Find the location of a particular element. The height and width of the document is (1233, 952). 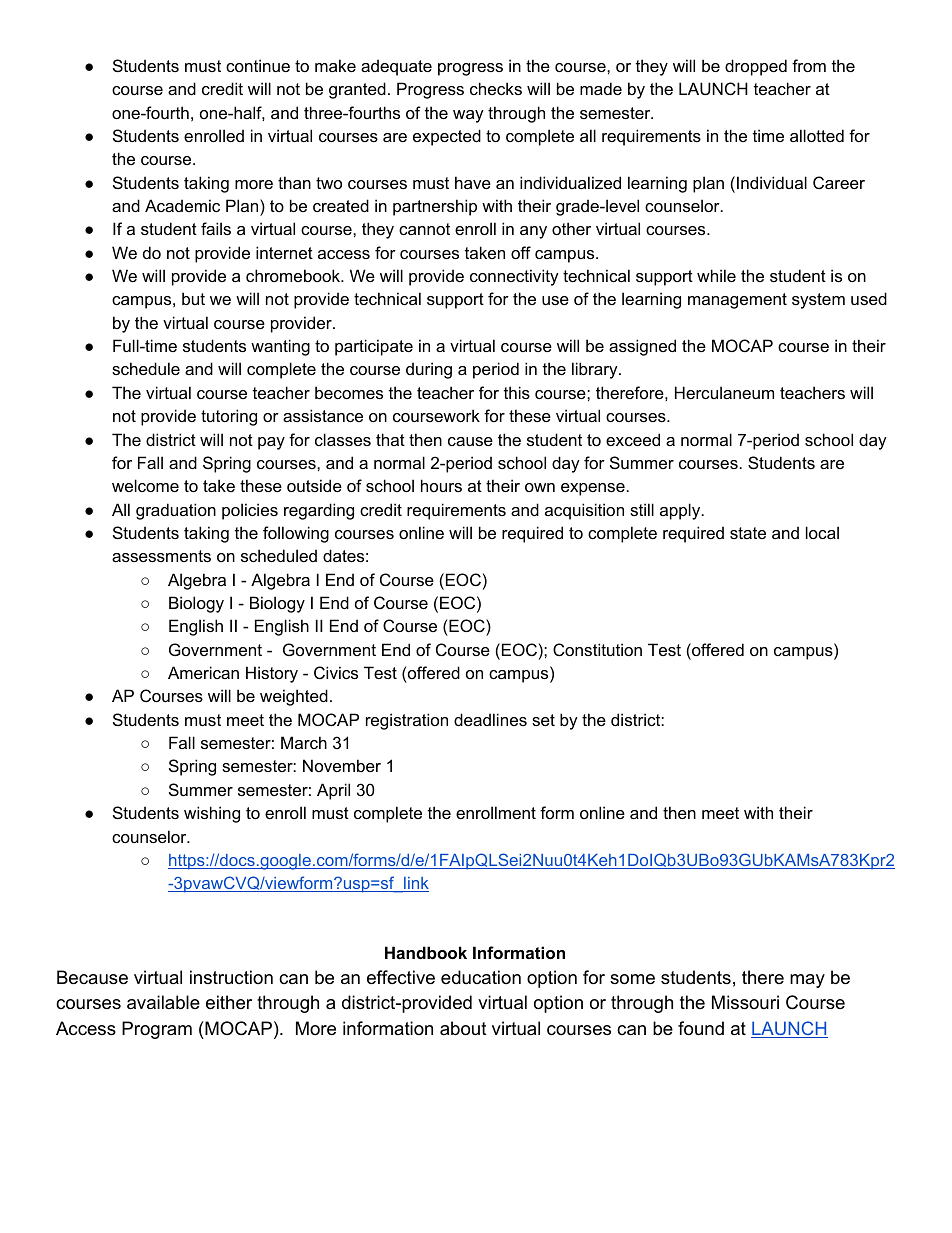

wishing is located at coordinates (212, 814).
